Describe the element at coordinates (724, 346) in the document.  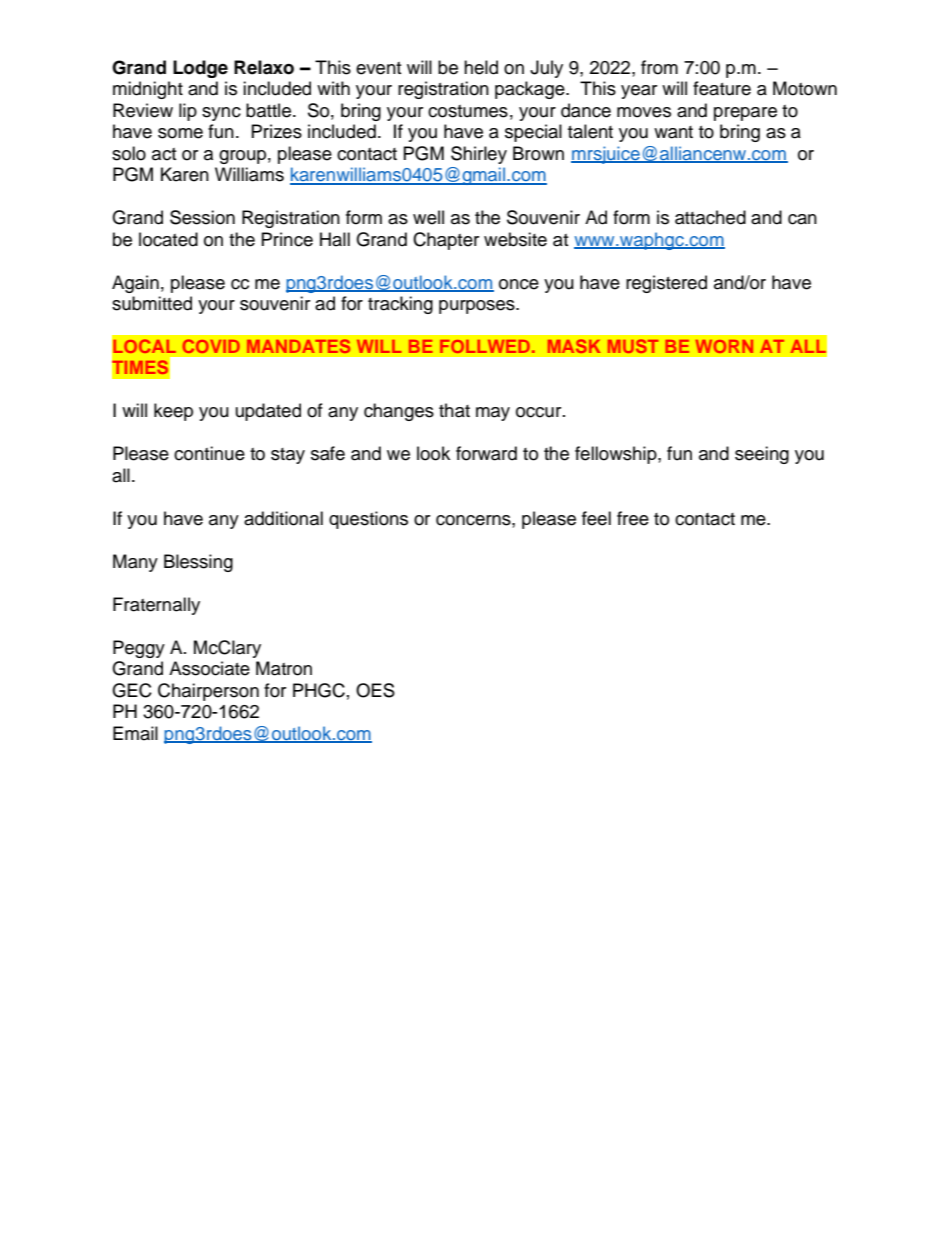
I see `WORN` at that location.
